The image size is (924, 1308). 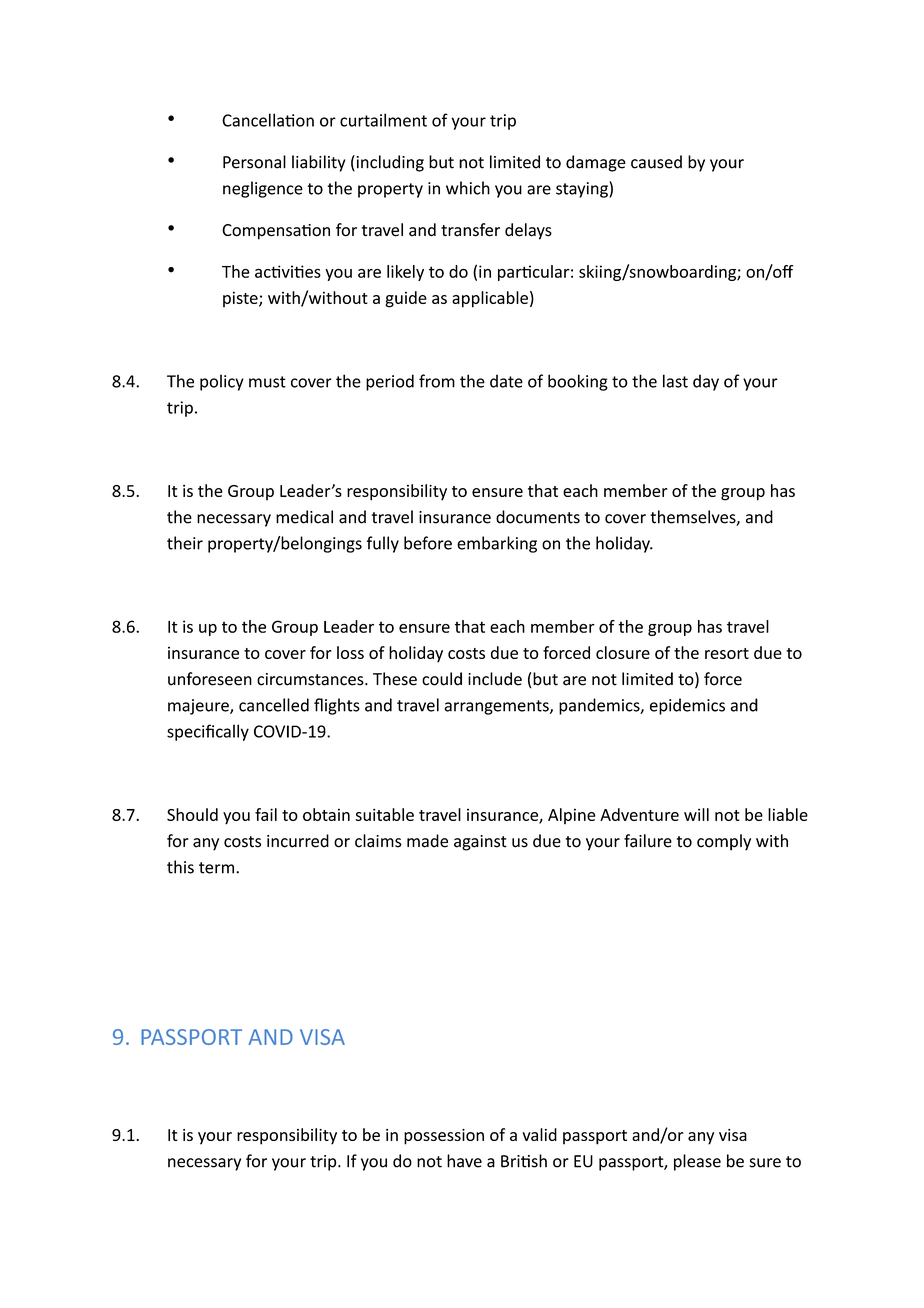 I want to click on please, so click(x=697, y=1162).
